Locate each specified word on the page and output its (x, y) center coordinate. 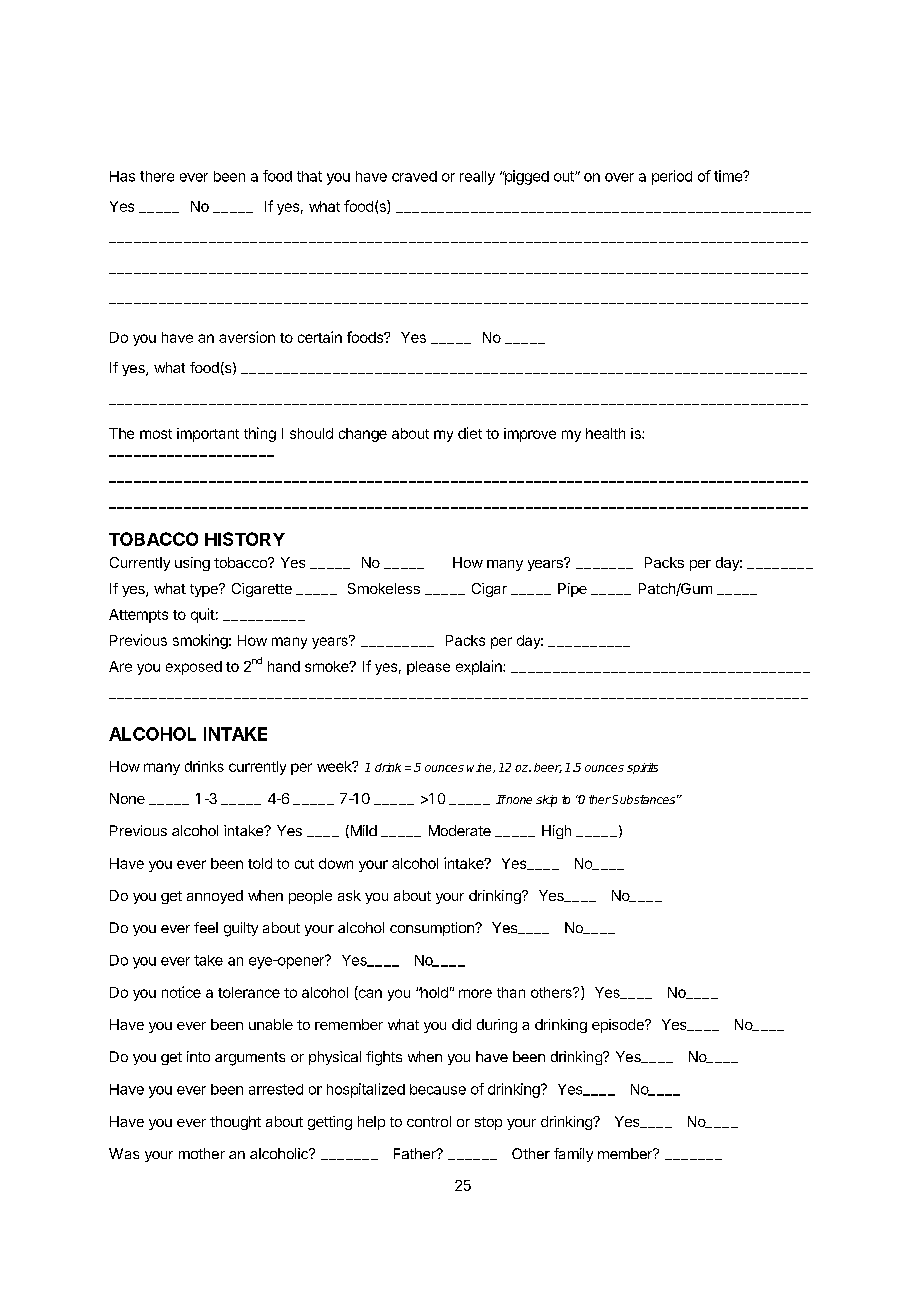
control (429, 1121)
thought (235, 1123)
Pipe (572, 590)
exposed (194, 668)
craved (414, 176)
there (157, 176)
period (672, 177)
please (428, 668)
